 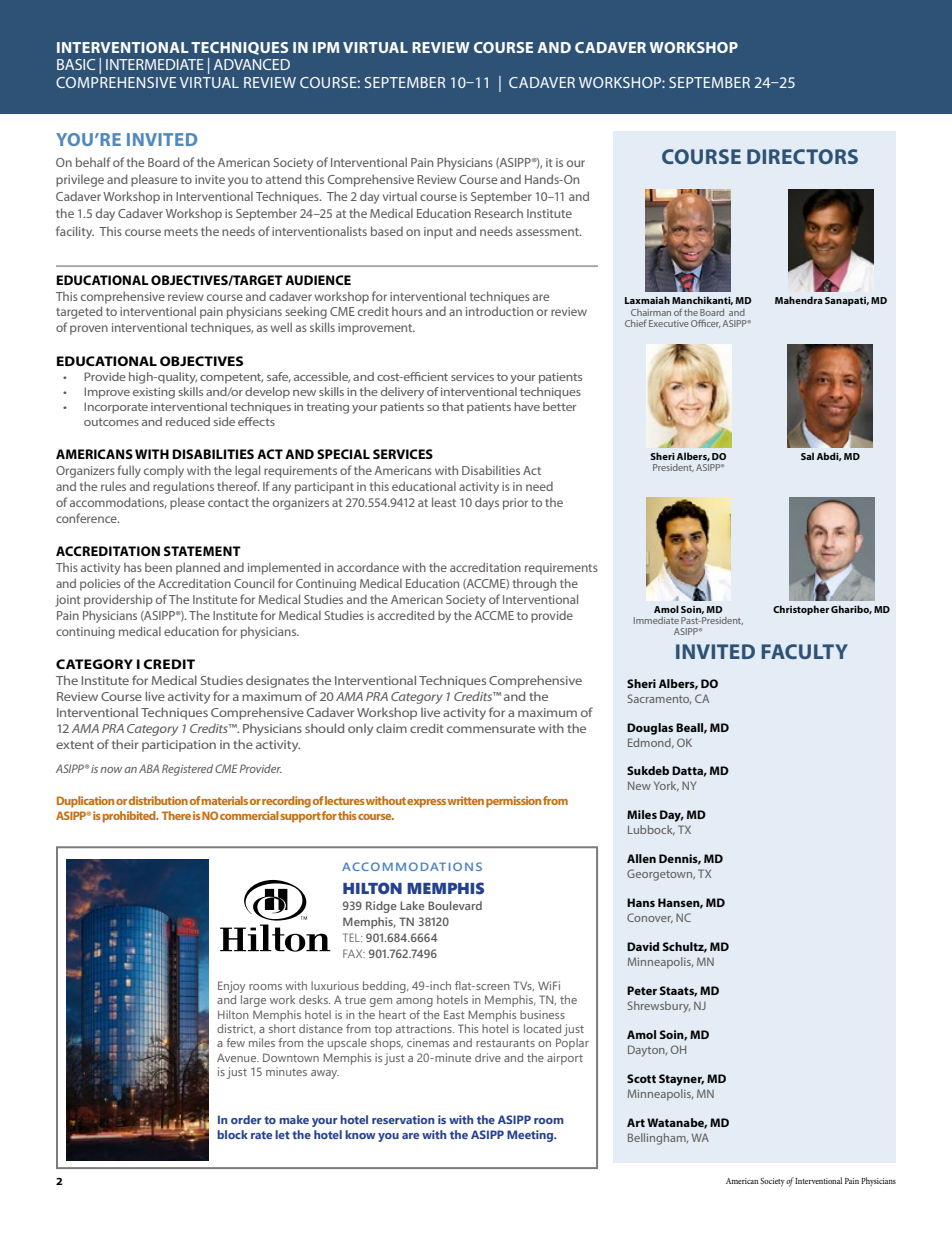 What do you see at coordinates (326, 47) in the image?
I see `IPM` at bounding box center [326, 47].
